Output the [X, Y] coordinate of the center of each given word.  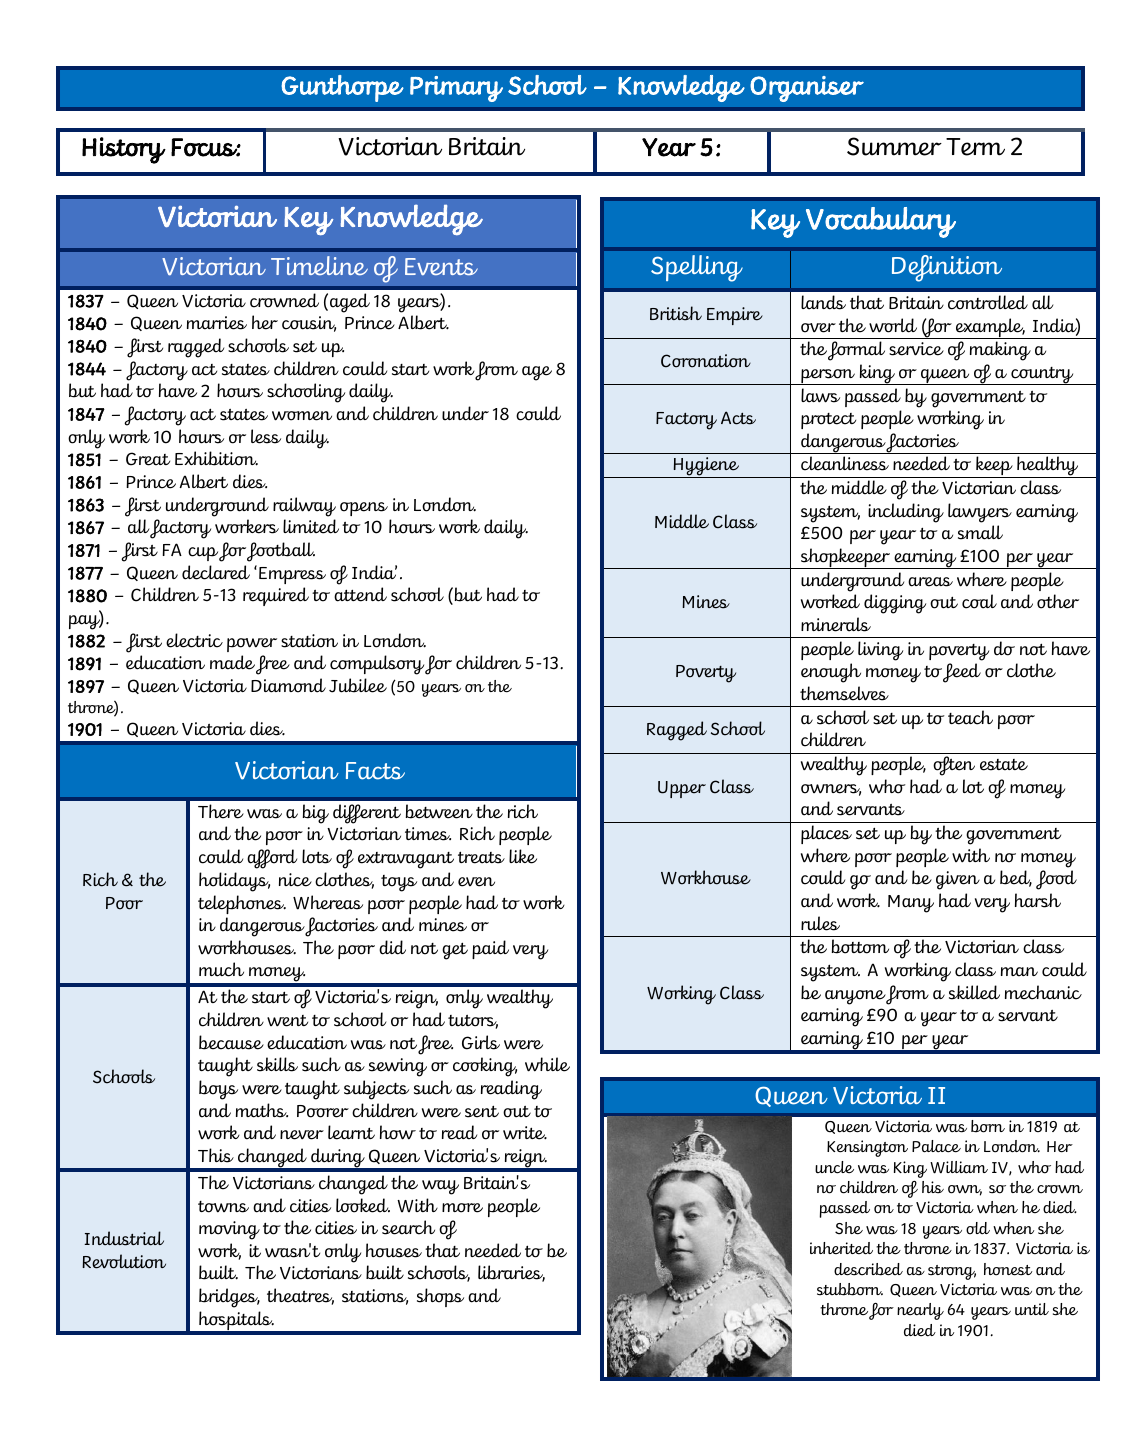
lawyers [980, 513]
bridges [229, 1298]
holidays [234, 882]
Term [975, 147]
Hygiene [706, 467]
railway [304, 507]
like [523, 856]
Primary [456, 89]
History [124, 150]
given [958, 880]
